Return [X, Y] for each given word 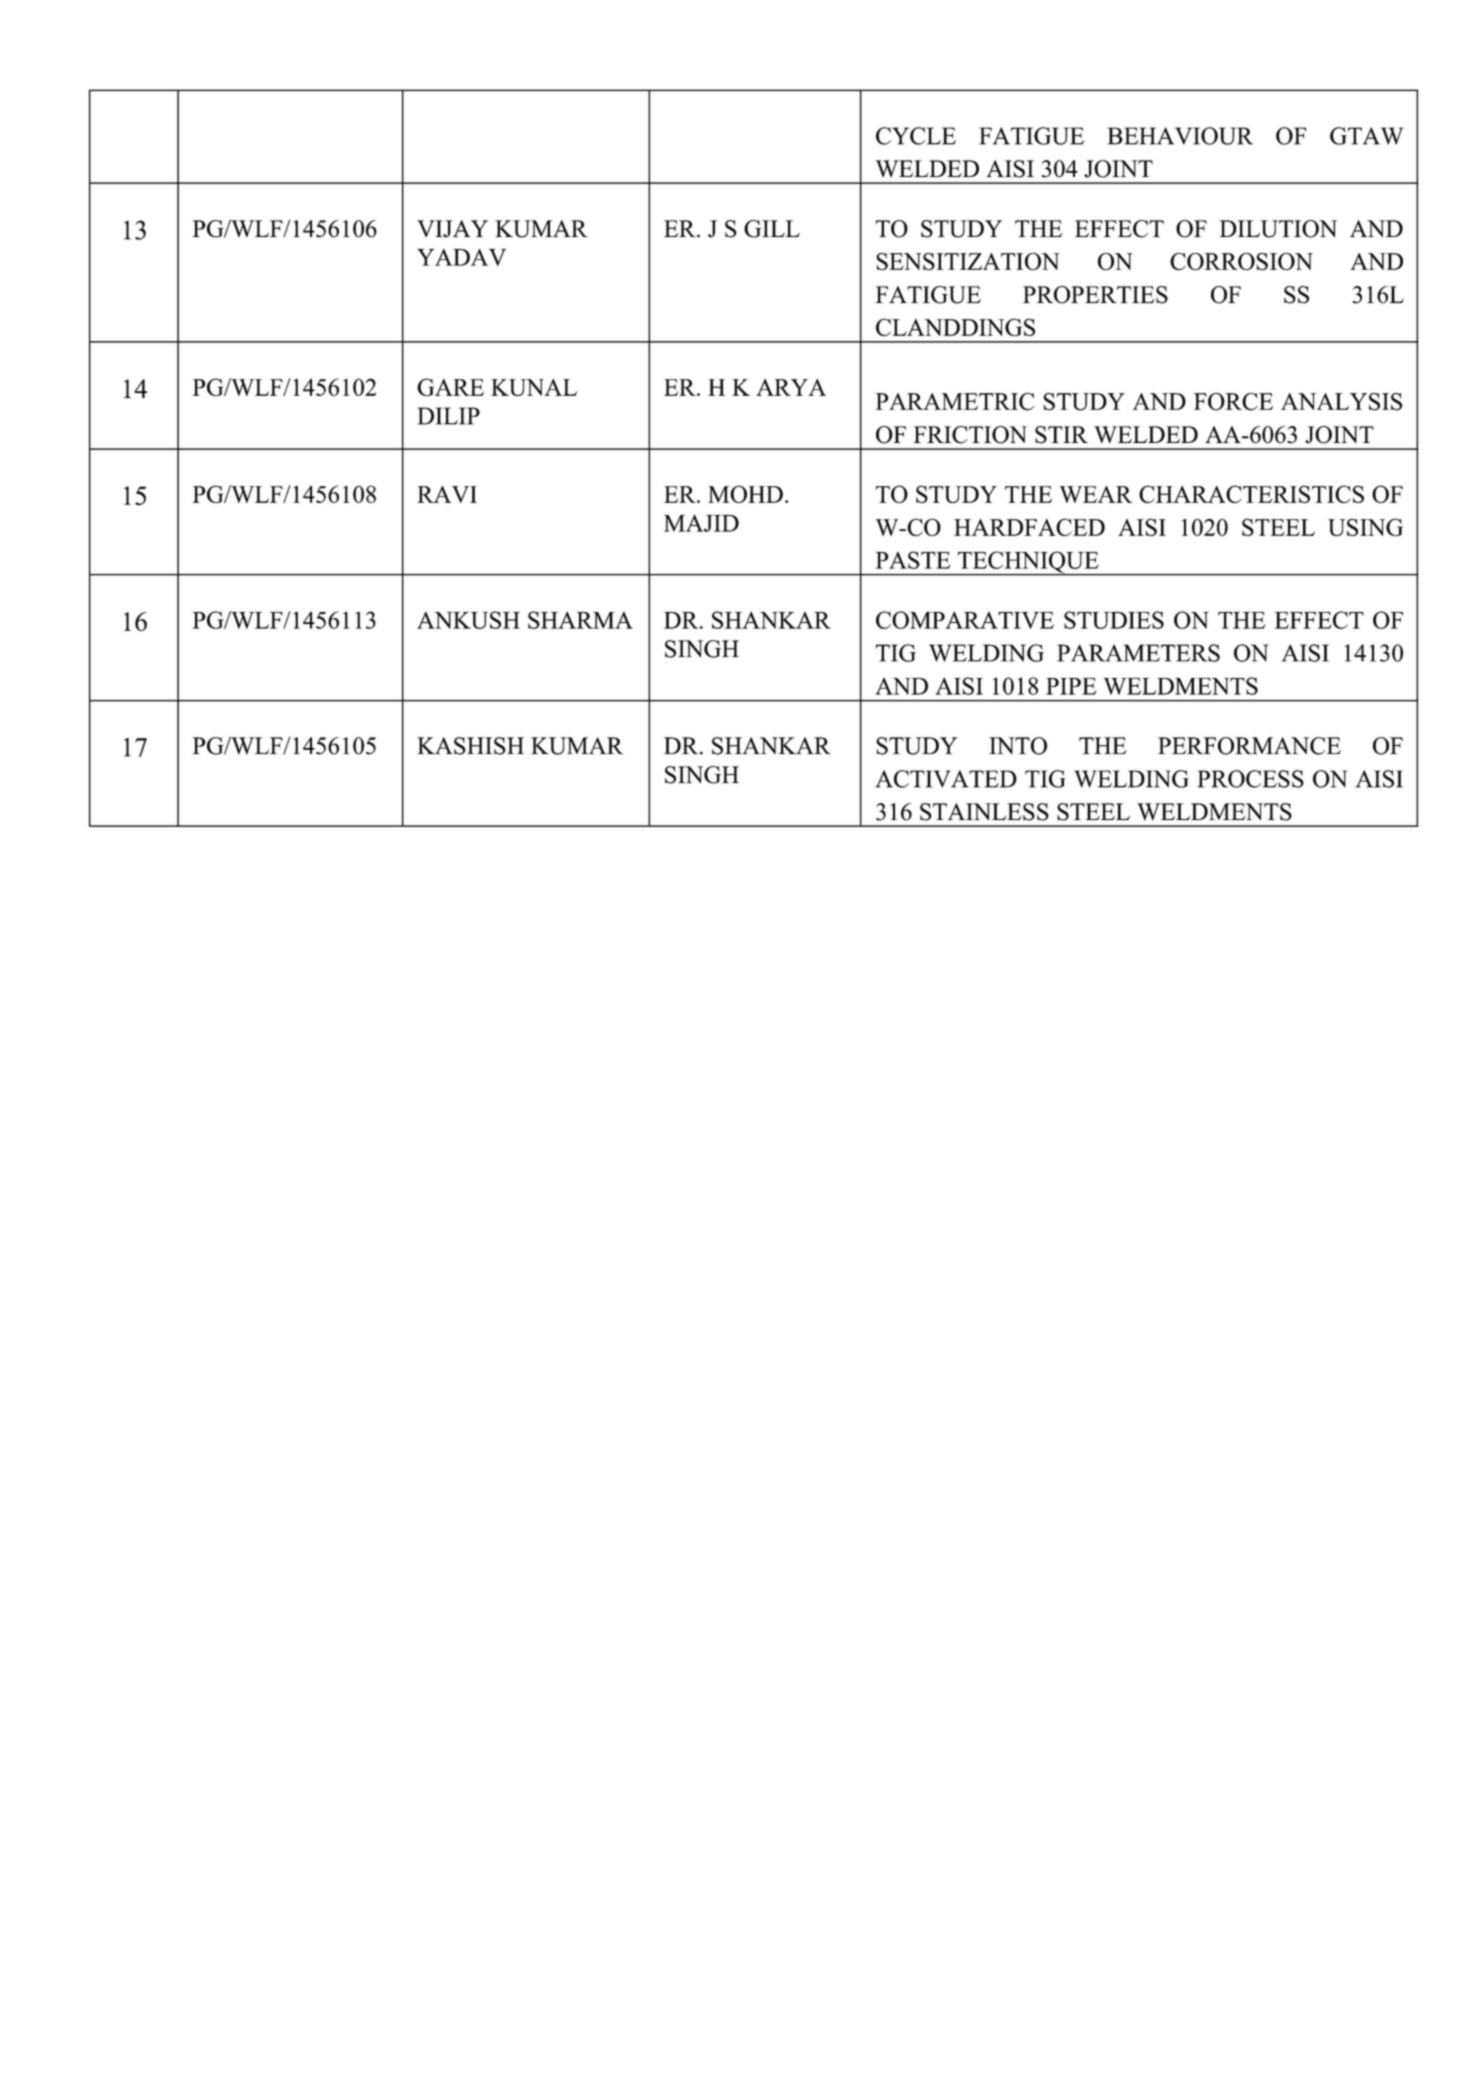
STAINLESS [984, 812]
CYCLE [916, 136]
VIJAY [452, 229]
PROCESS [1250, 779]
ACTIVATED [946, 779]
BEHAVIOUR [1180, 136]
